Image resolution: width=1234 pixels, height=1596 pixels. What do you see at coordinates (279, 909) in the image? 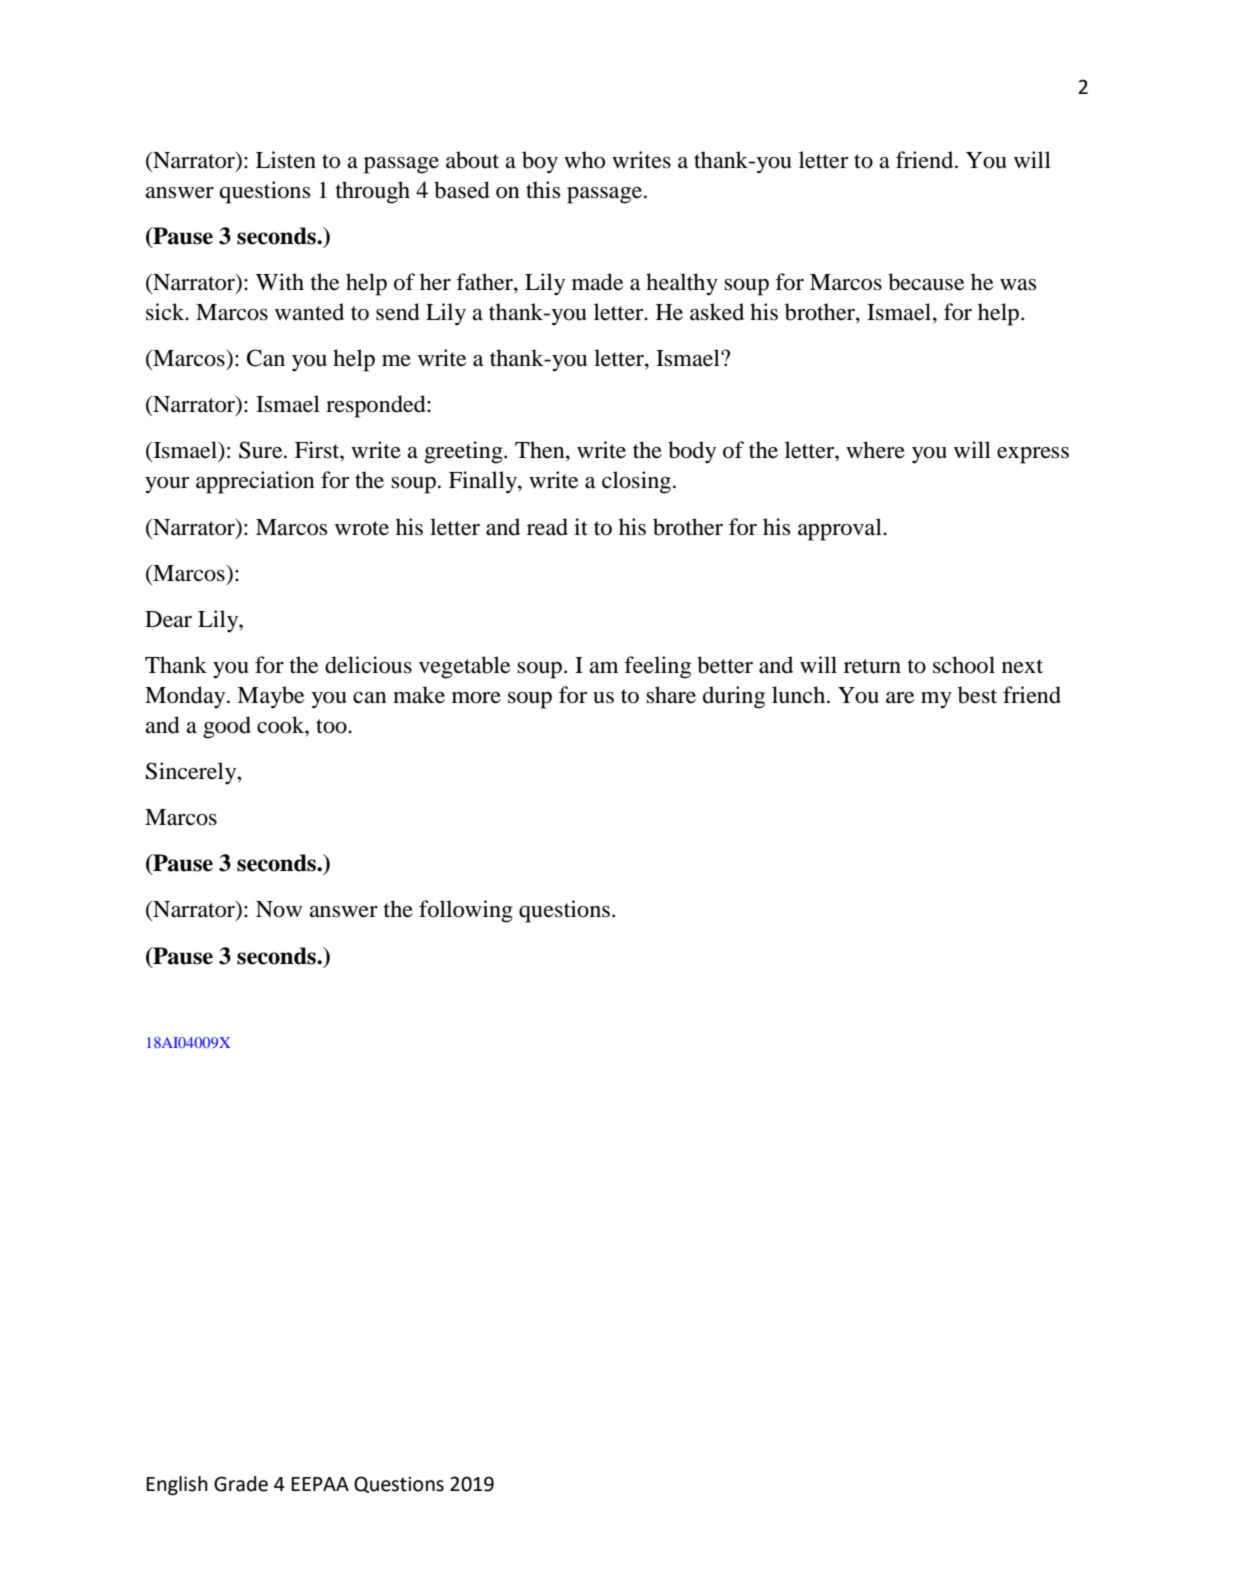
I see `Now` at bounding box center [279, 909].
